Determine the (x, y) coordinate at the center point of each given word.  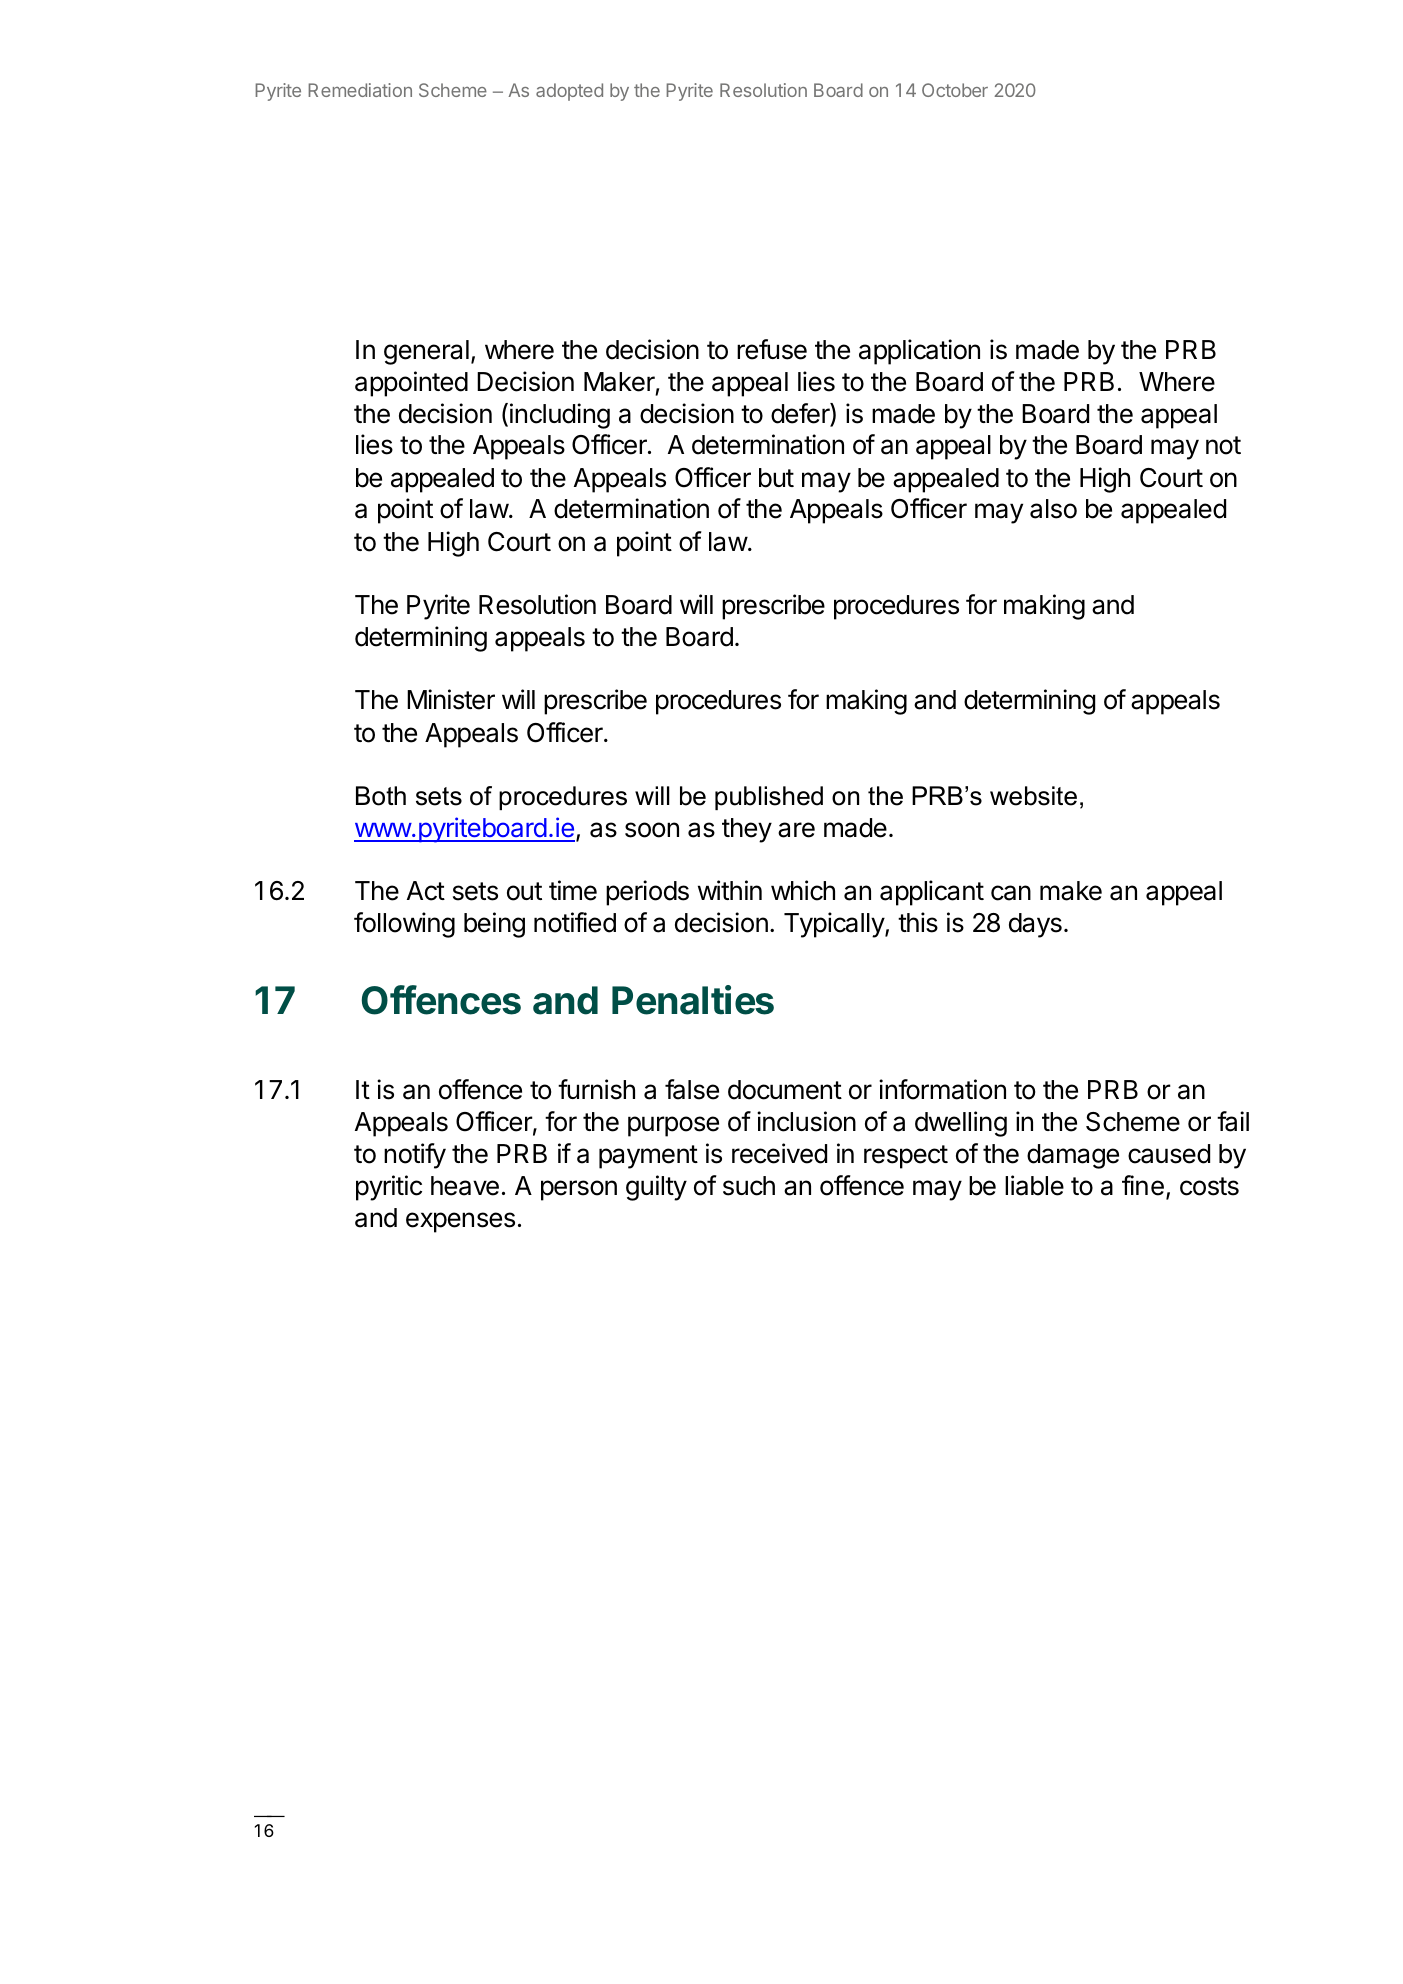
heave (465, 1186)
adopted (569, 92)
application (919, 352)
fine (1143, 1185)
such (749, 1186)
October (955, 90)
